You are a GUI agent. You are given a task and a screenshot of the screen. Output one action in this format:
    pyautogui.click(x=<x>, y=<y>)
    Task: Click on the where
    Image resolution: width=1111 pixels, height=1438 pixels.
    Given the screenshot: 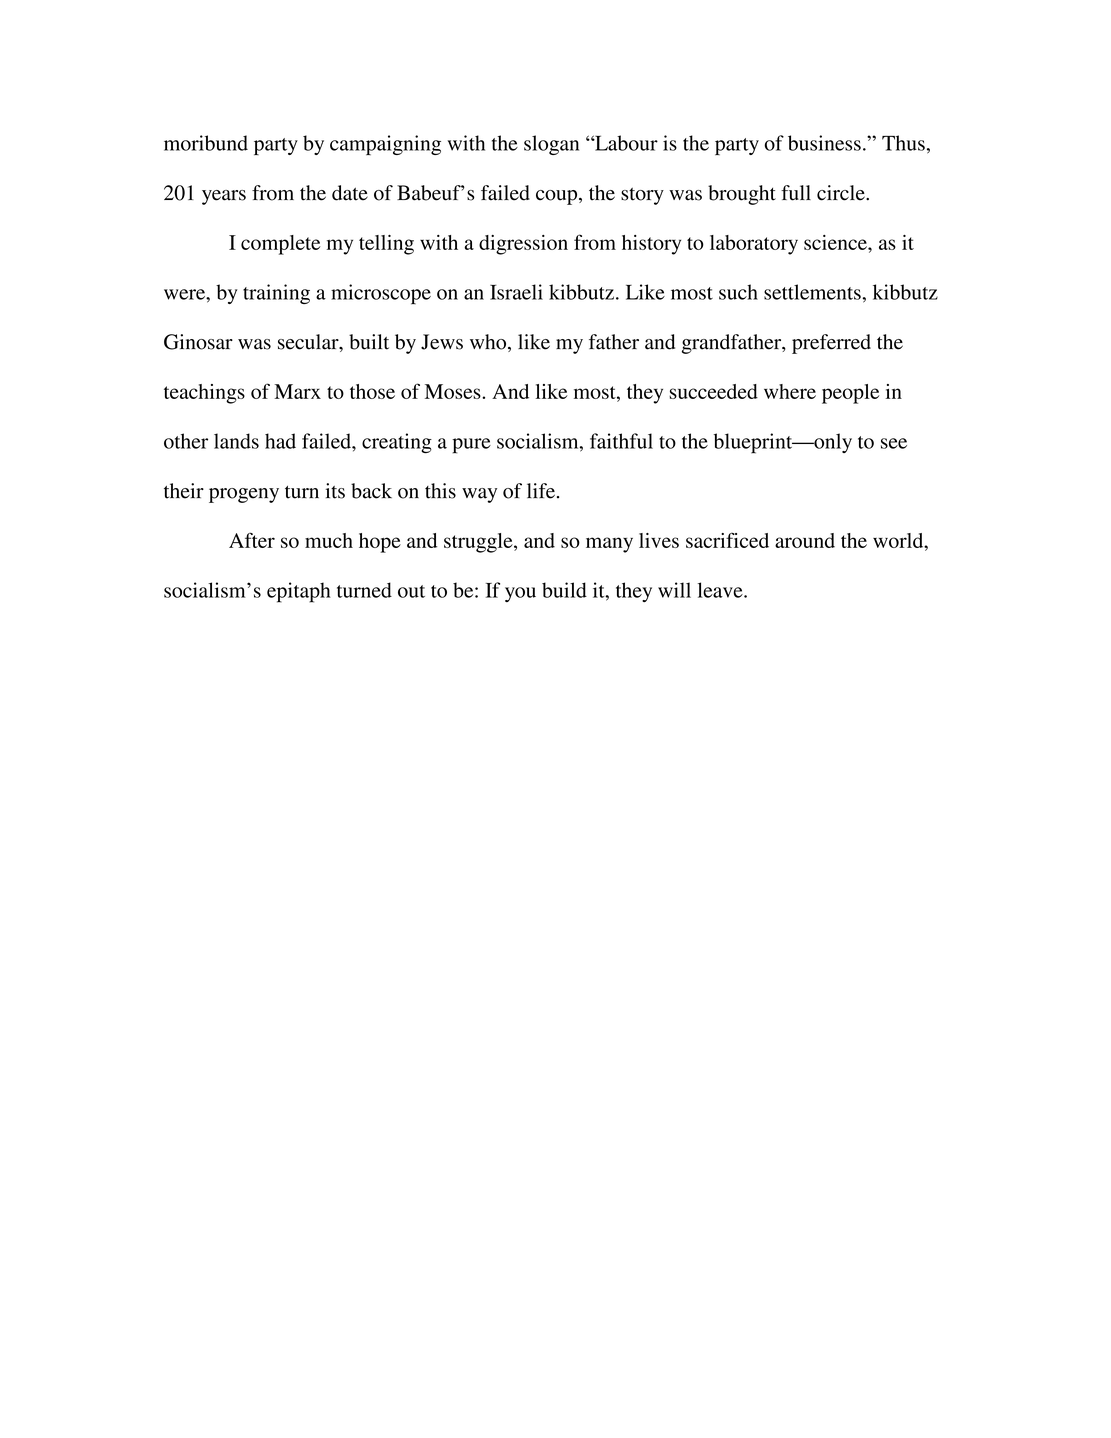 What is the action you would take?
    pyautogui.click(x=790, y=391)
